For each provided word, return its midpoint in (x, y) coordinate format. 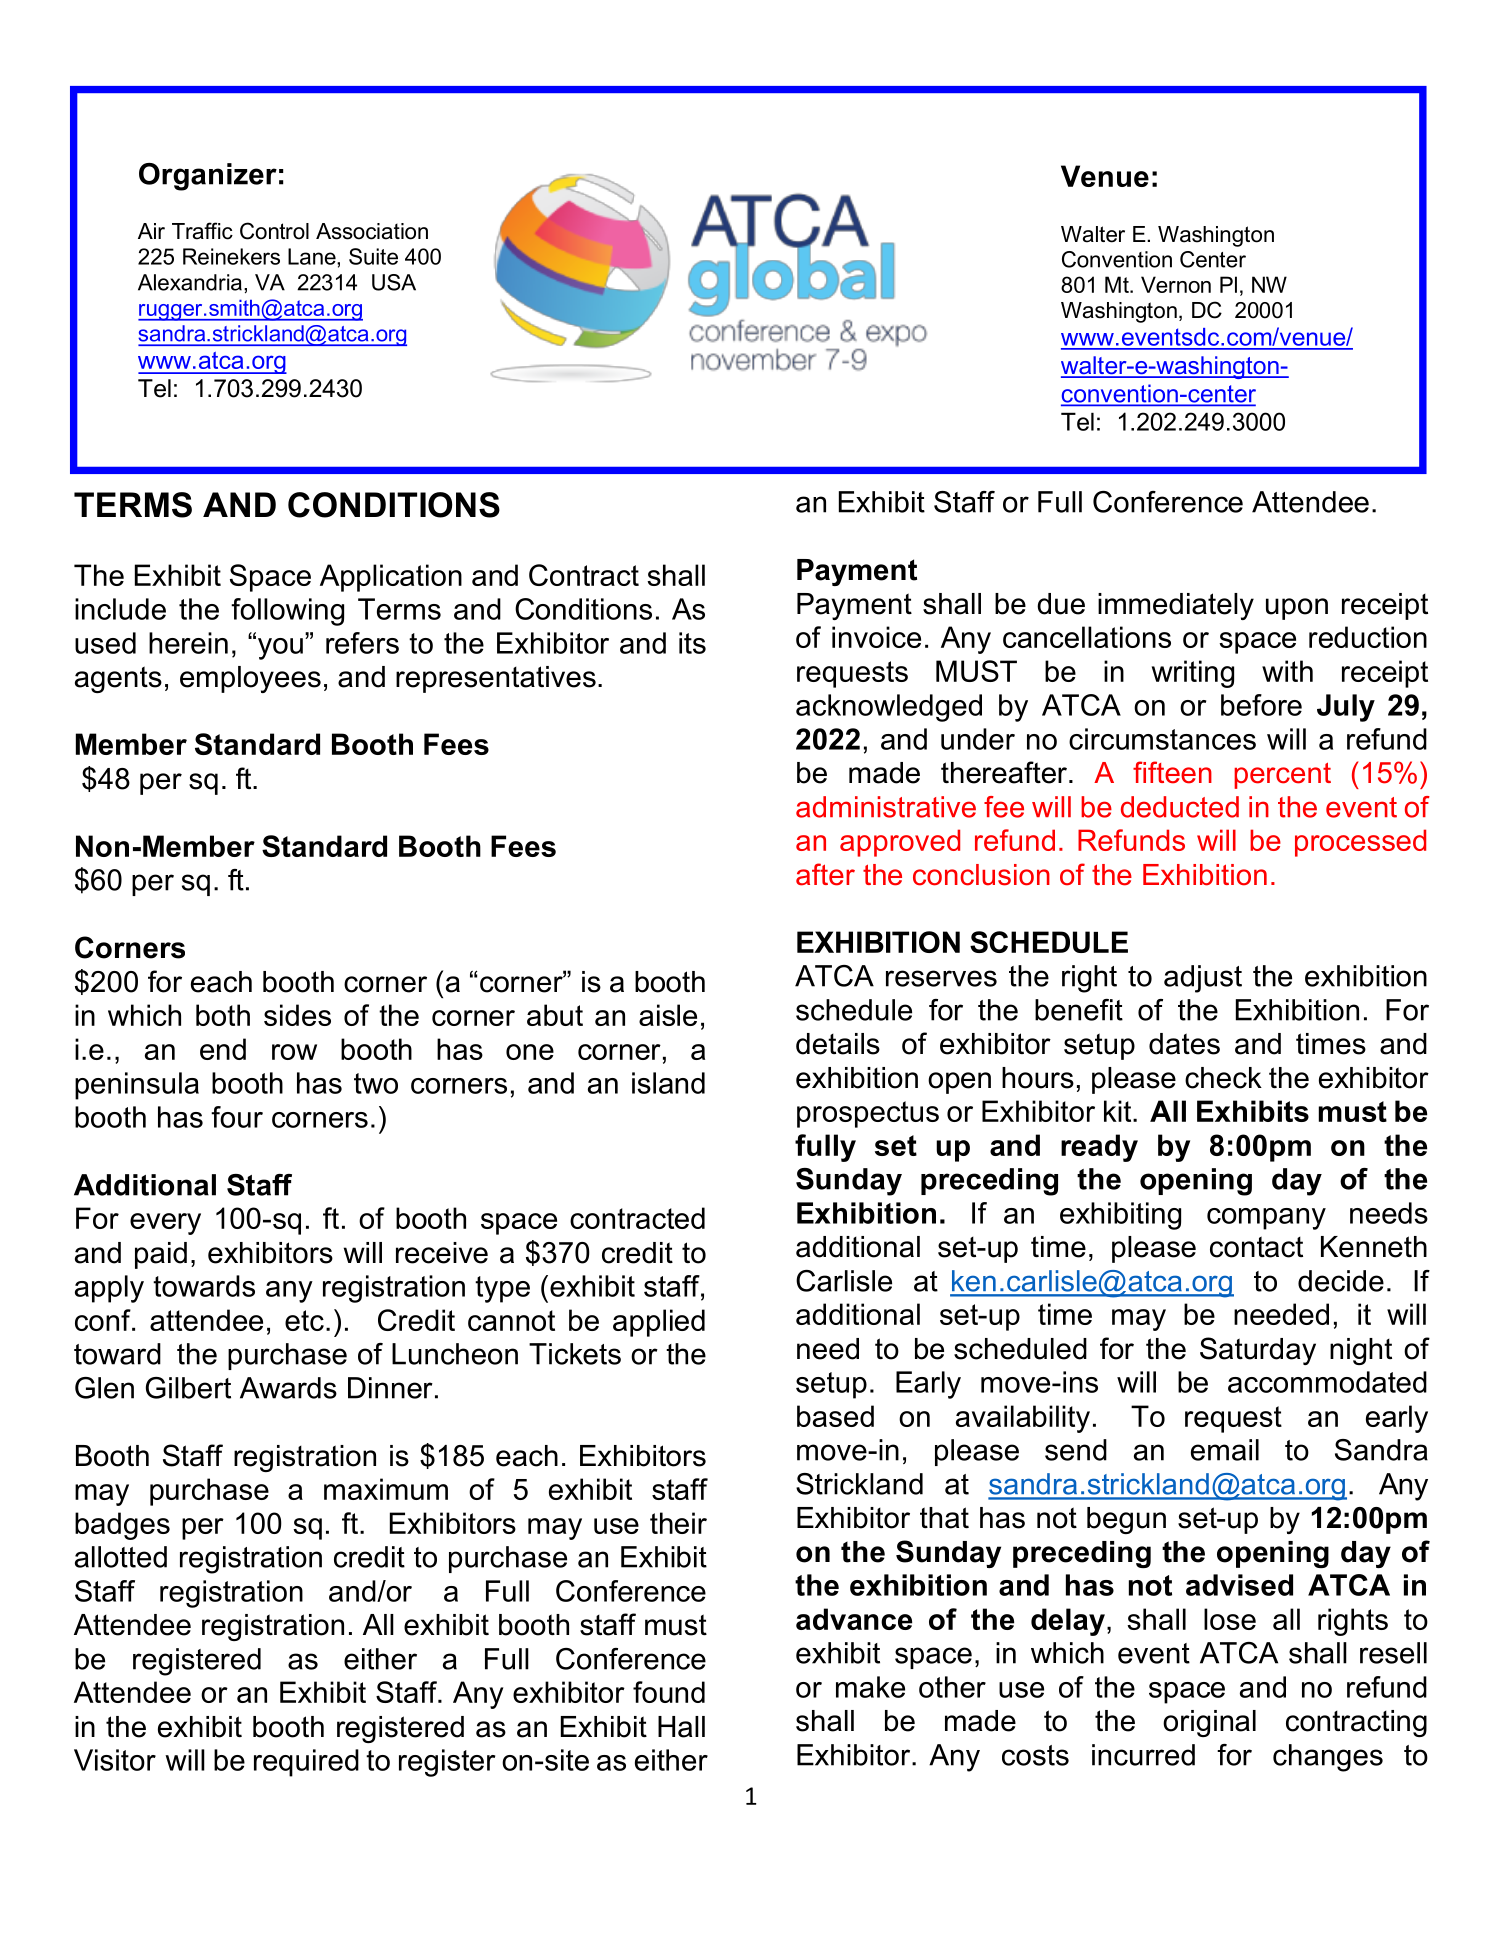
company (1266, 1219)
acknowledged (889, 708)
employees (250, 679)
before (1261, 705)
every (165, 1224)
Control (274, 231)
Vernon (1176, 284)
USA (394, 282)
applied (659, 1323)
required (306, 1763)
